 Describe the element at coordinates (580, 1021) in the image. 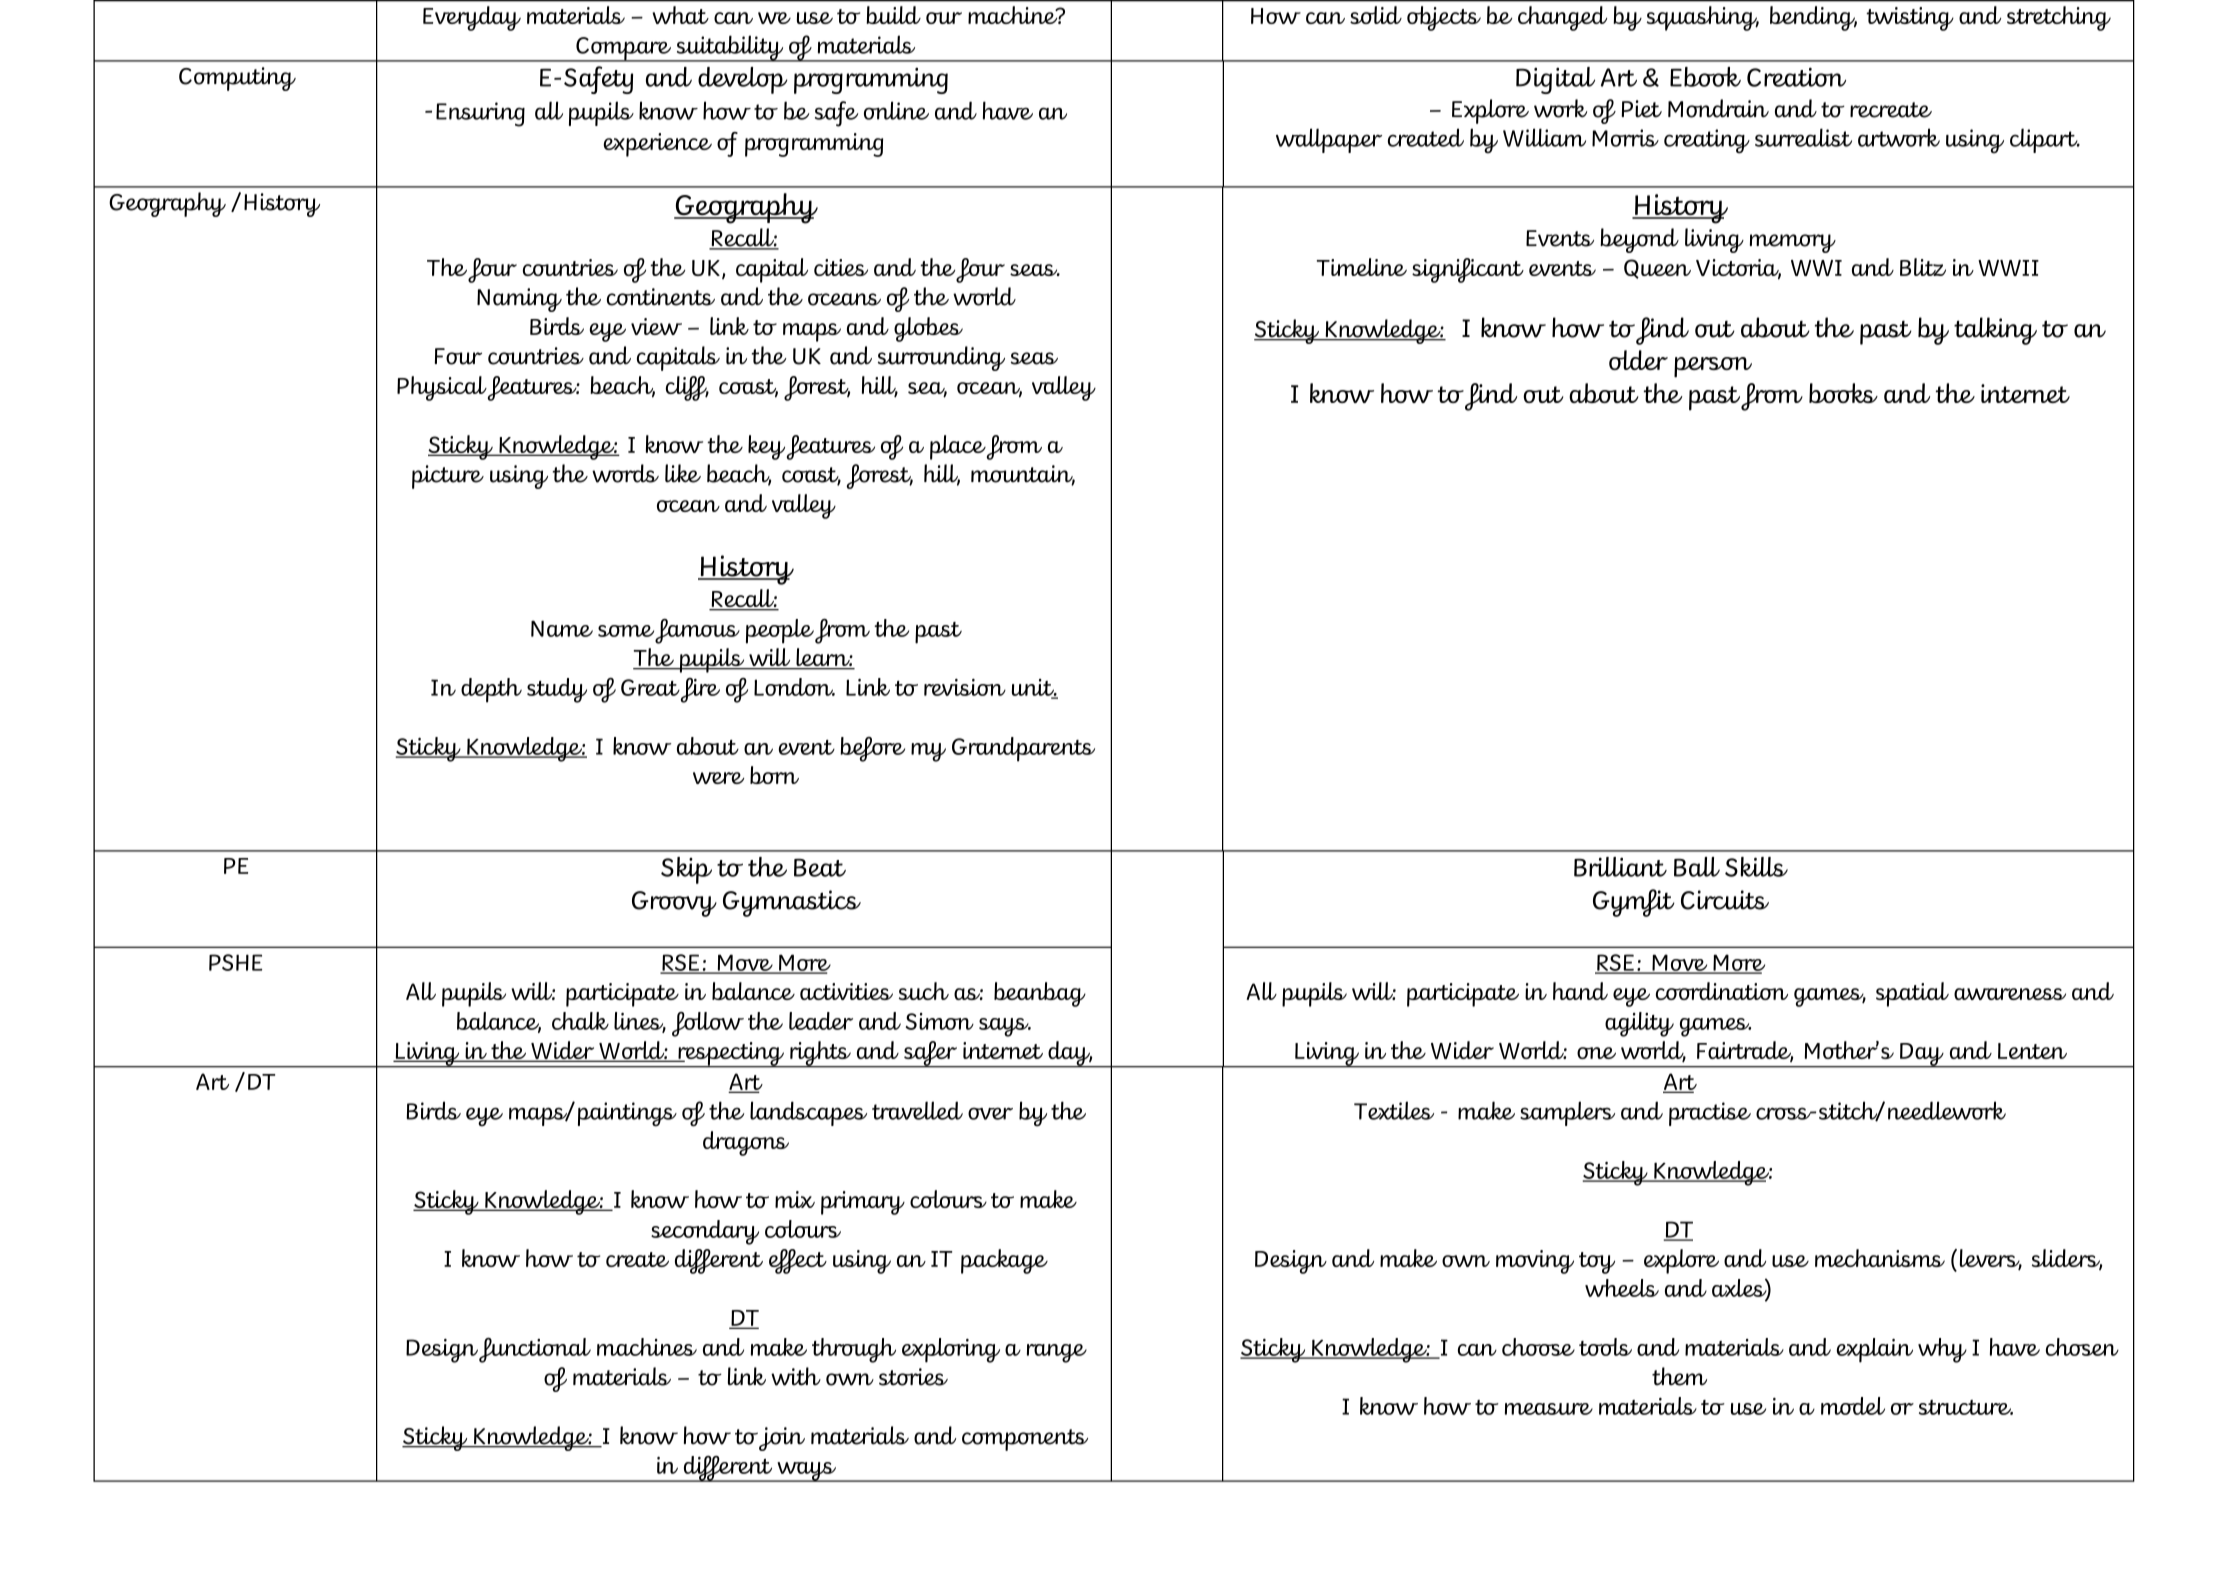

I see `chalk` at that location.
